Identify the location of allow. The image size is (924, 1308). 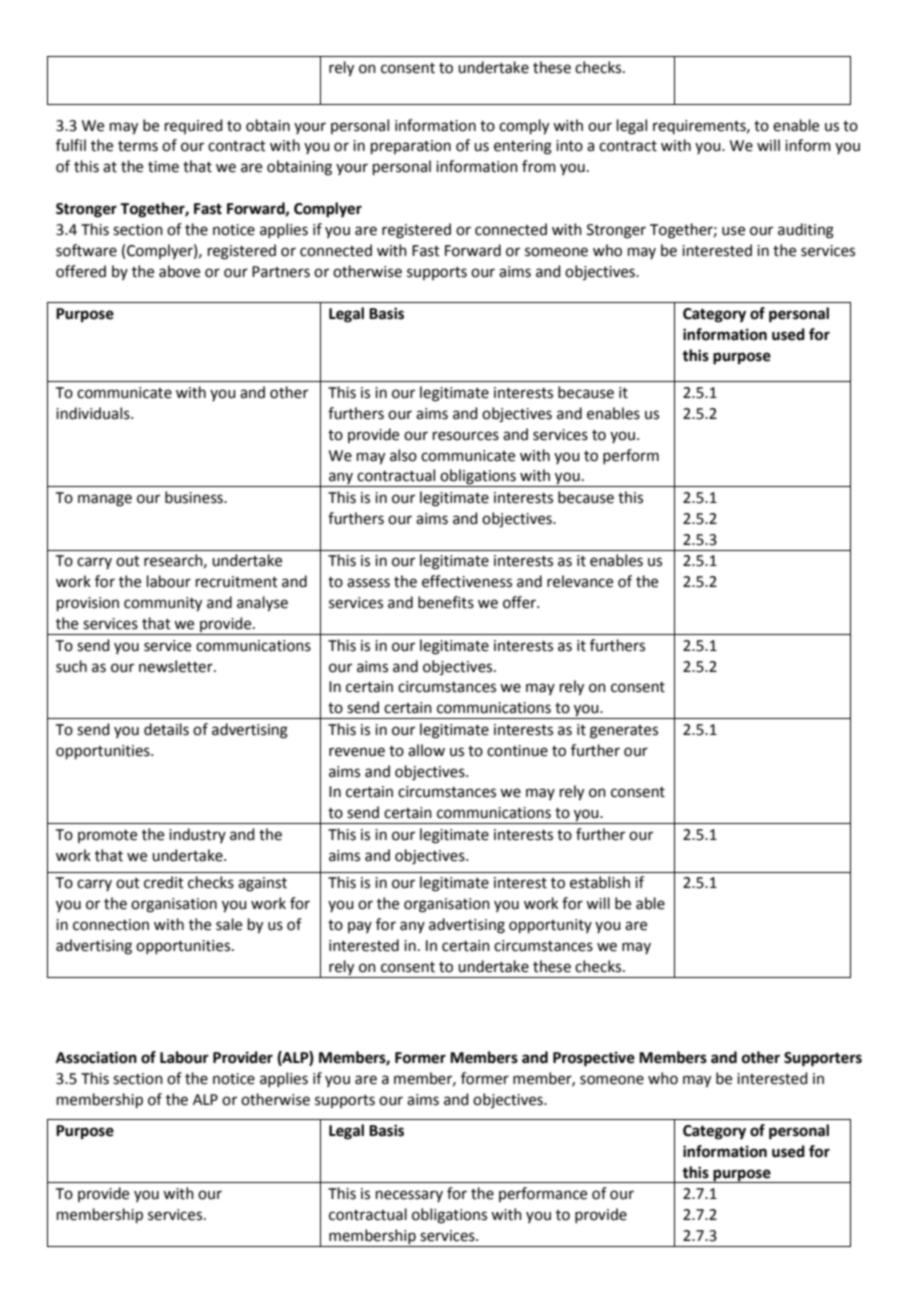
(426, 750).
